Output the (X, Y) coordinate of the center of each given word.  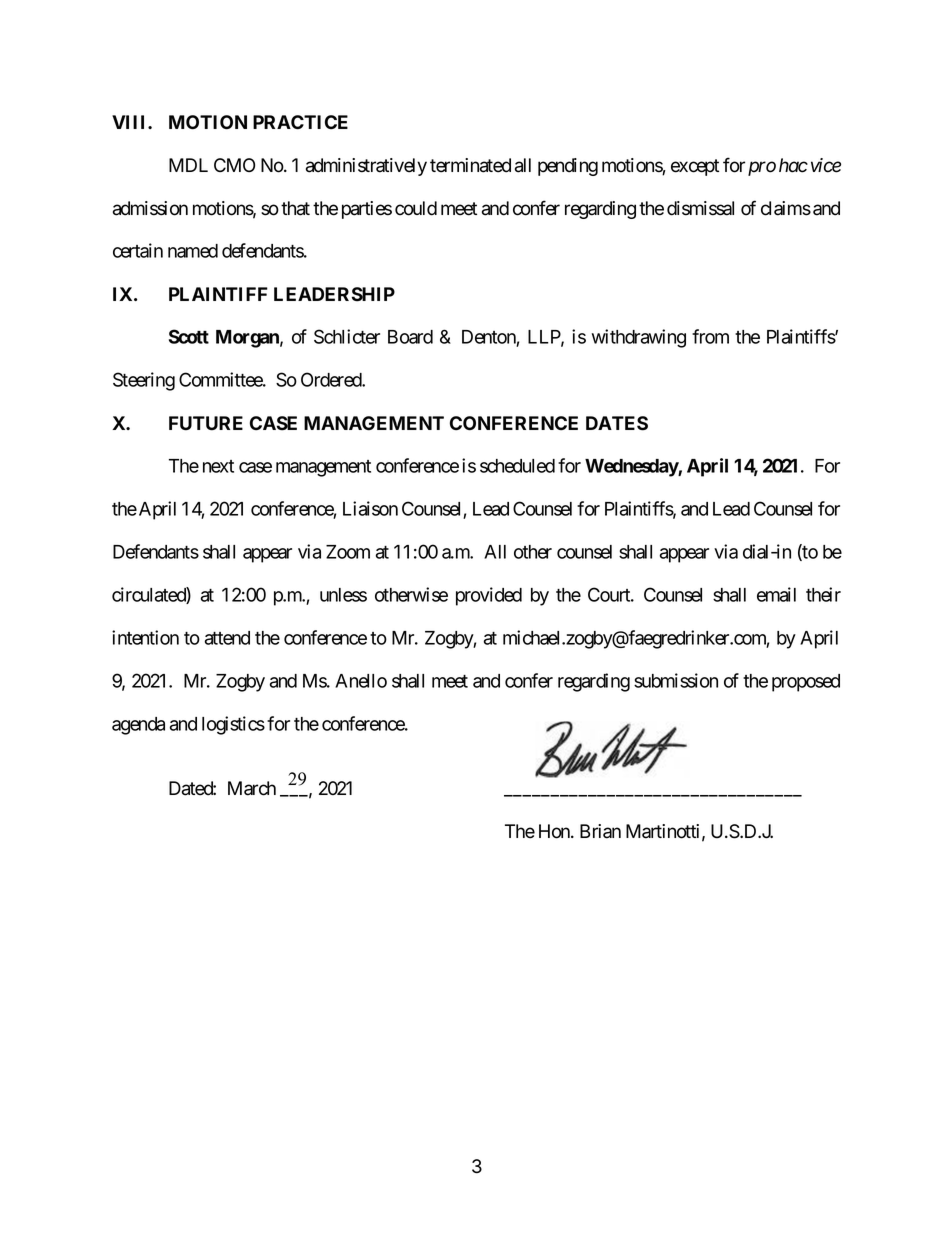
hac (793, 165)
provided (489, 596)
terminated (470, 165)
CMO (234, 165)
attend (227, 638)
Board (410, 337)
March (252, 788)
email (776, 594)
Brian (600, 831)
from (710, 336)
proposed (806, 683)
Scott (189, 336)
